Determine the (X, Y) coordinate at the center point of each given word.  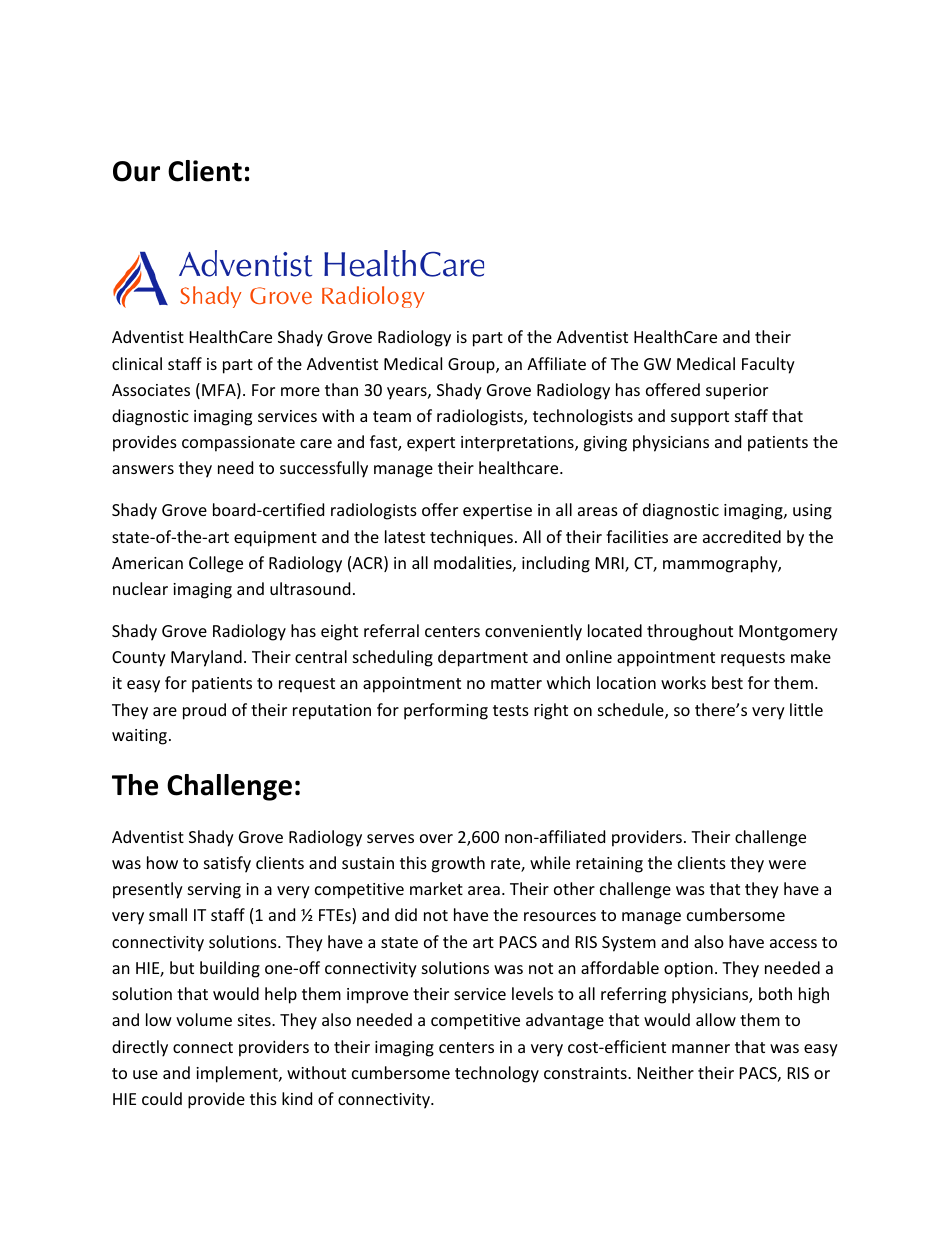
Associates (151, 390)
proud (204, 711)
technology (497, 1074)
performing (446, 711)
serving (214, 891)
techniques (471, 538)
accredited (742, 536)
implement (238, 1074)
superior (737, 392)
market (436, 888)
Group (472, 366)
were (787, 864)
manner (701, 1048)
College (216, 564)
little (806, 709)
